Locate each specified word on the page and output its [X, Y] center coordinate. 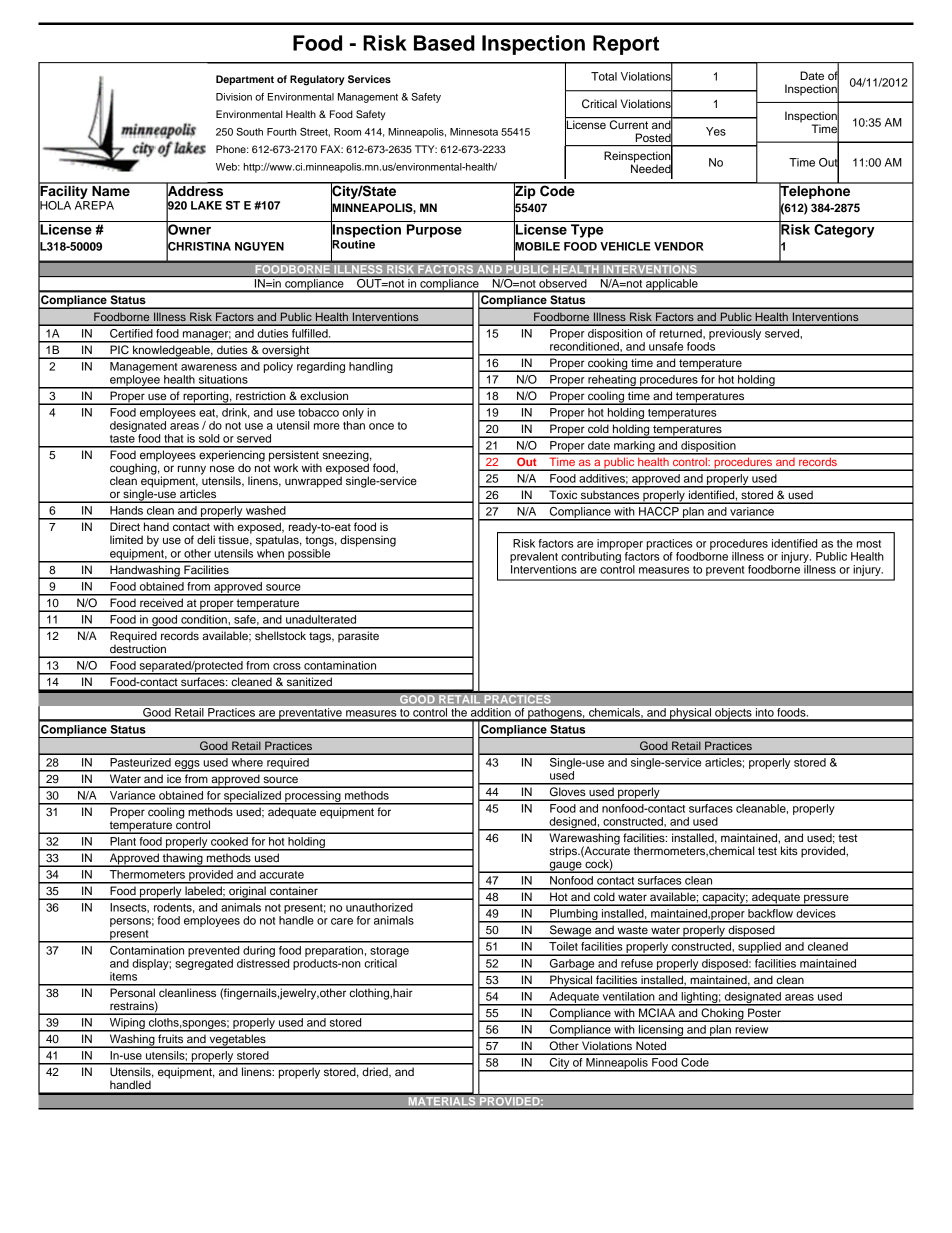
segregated [204, 963]
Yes [716, 131]
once [381, 426]
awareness [209, 367]
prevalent [534, 557]
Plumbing [574, 916]
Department [245, 80]
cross [287, 666]
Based [444, 43]
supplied [759, 949]
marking [634, 448]
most [869, 544]
